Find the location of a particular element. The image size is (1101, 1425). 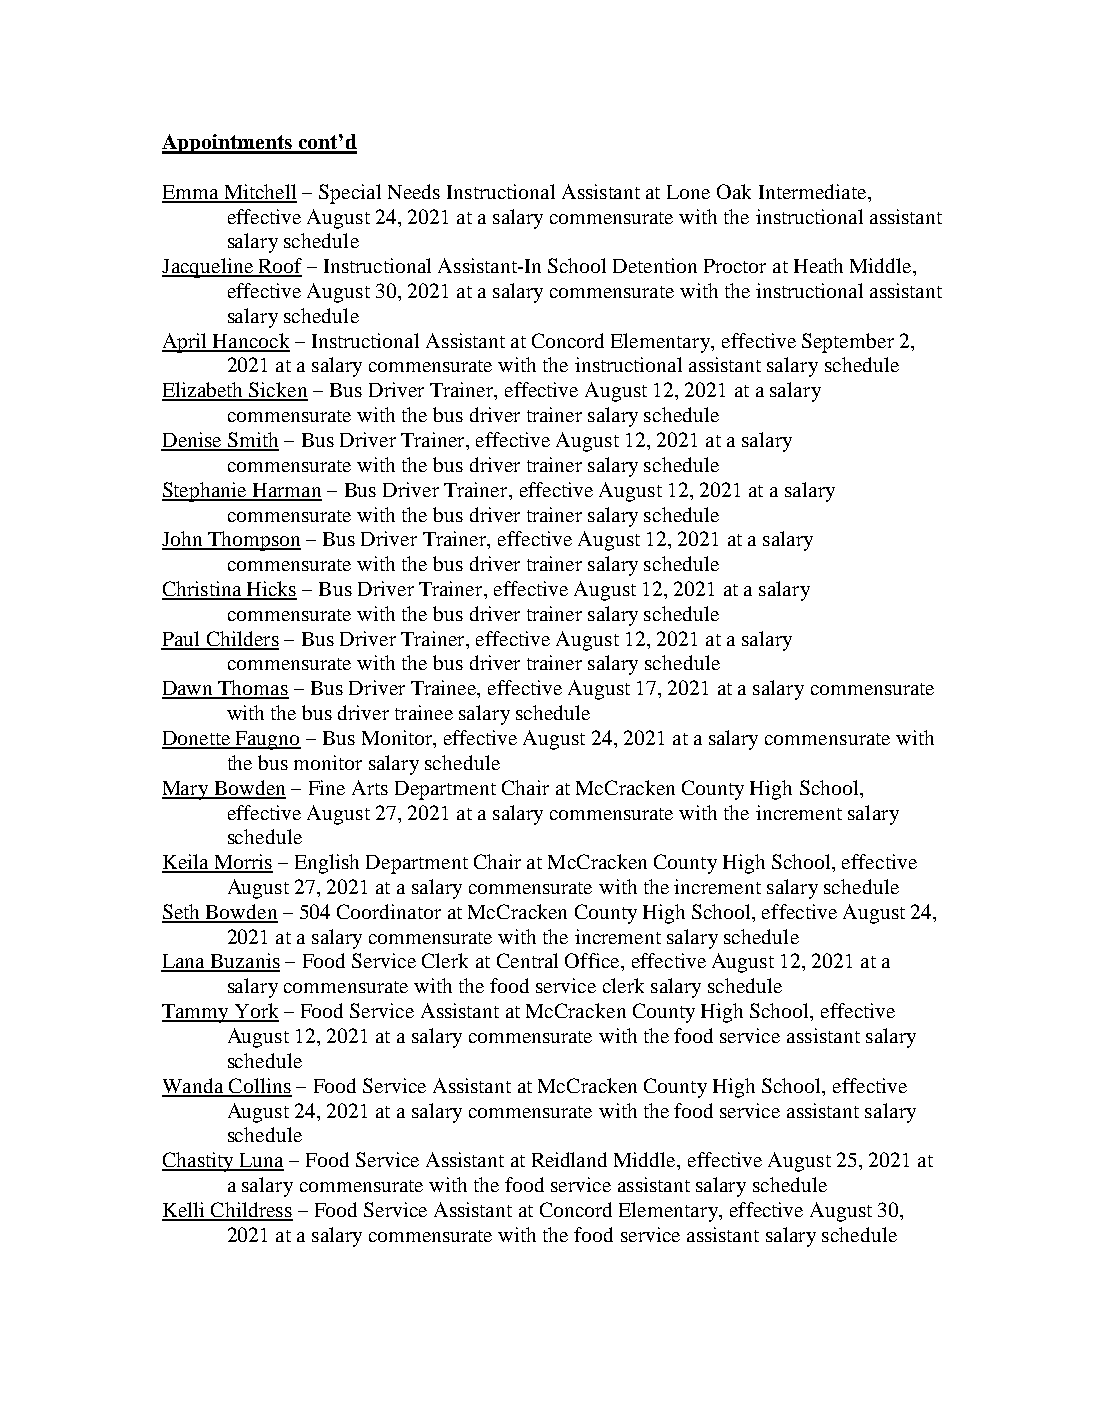

Smith is located at coordinates (252, 441).
